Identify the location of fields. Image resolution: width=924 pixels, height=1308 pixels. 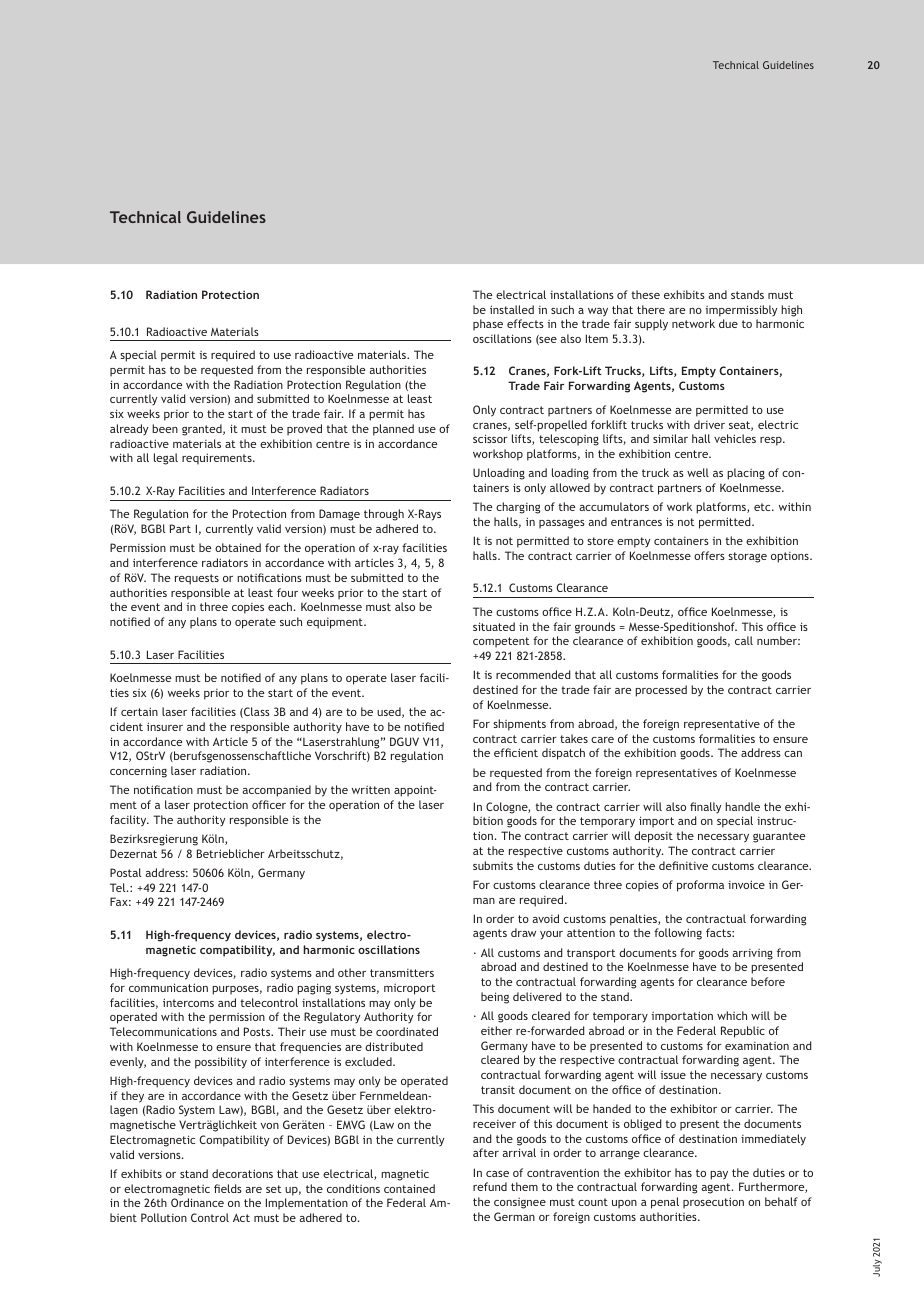
(228, 1188).
